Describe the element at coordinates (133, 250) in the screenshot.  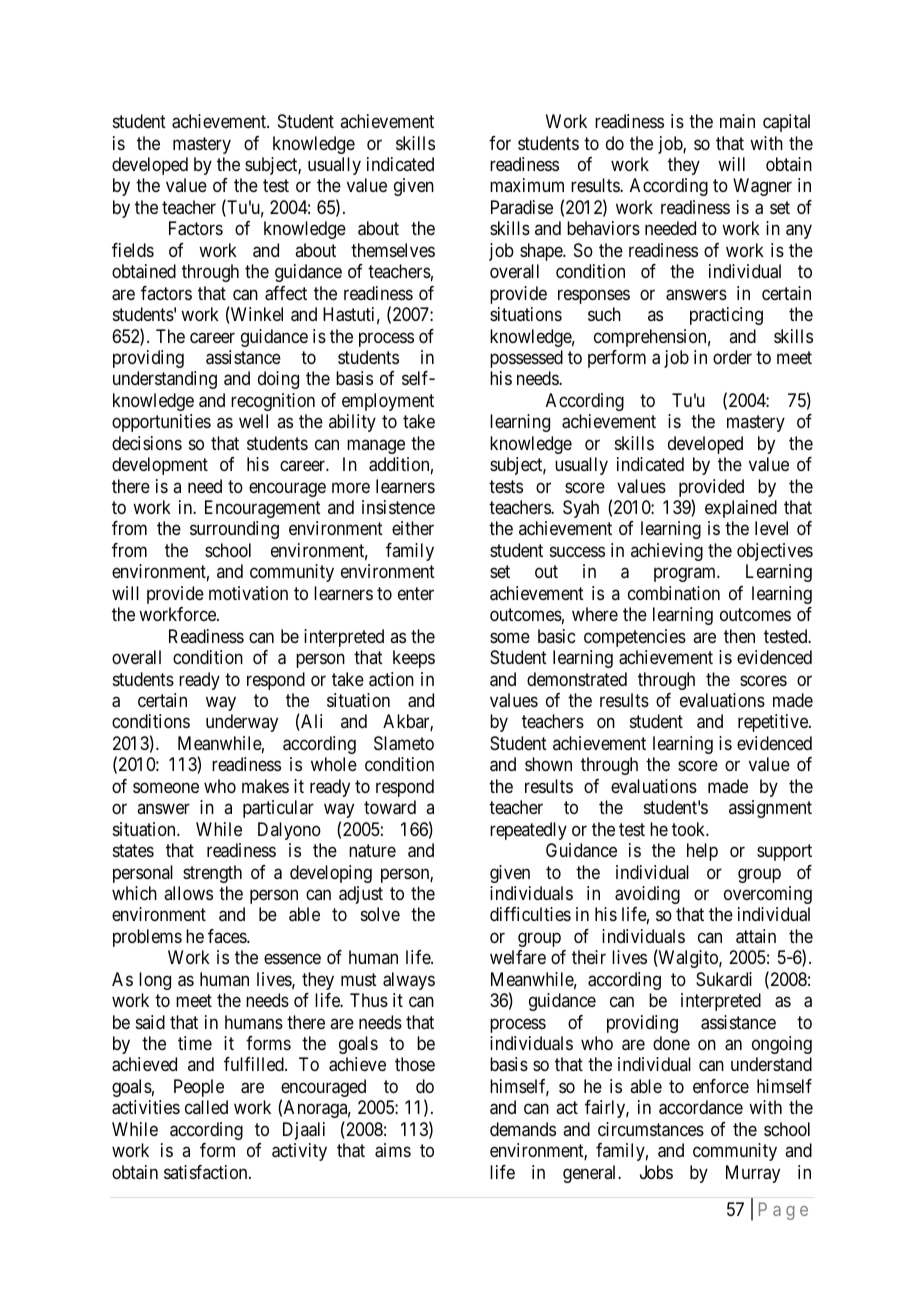
I see `fields` at that location.
